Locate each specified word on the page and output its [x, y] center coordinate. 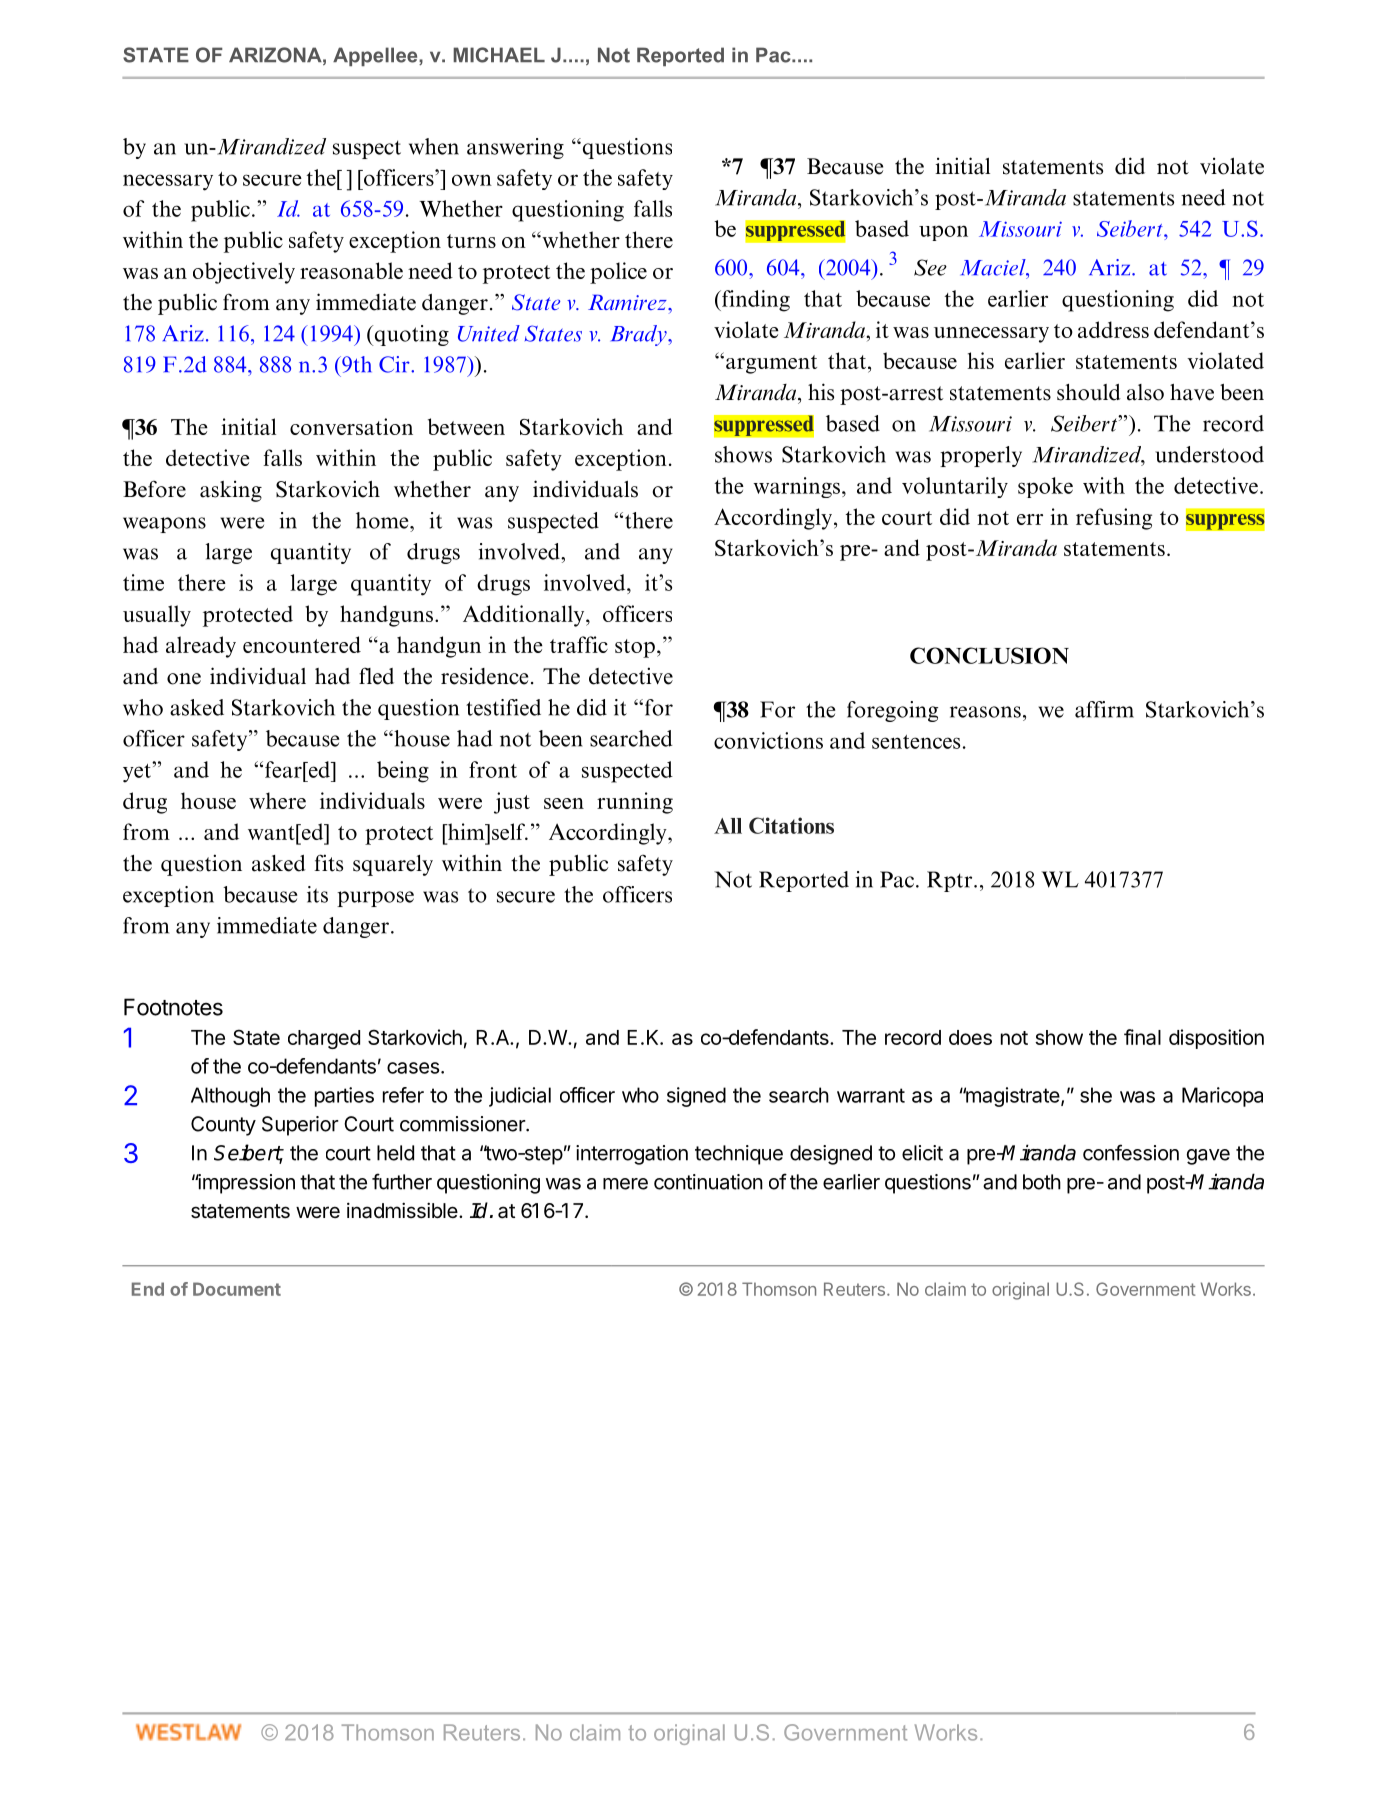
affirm [1104, 709]
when [434, 146]
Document [237, 1289]
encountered [302, 644]
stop [635, 648]
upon [943, 233]
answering [515, 148]
